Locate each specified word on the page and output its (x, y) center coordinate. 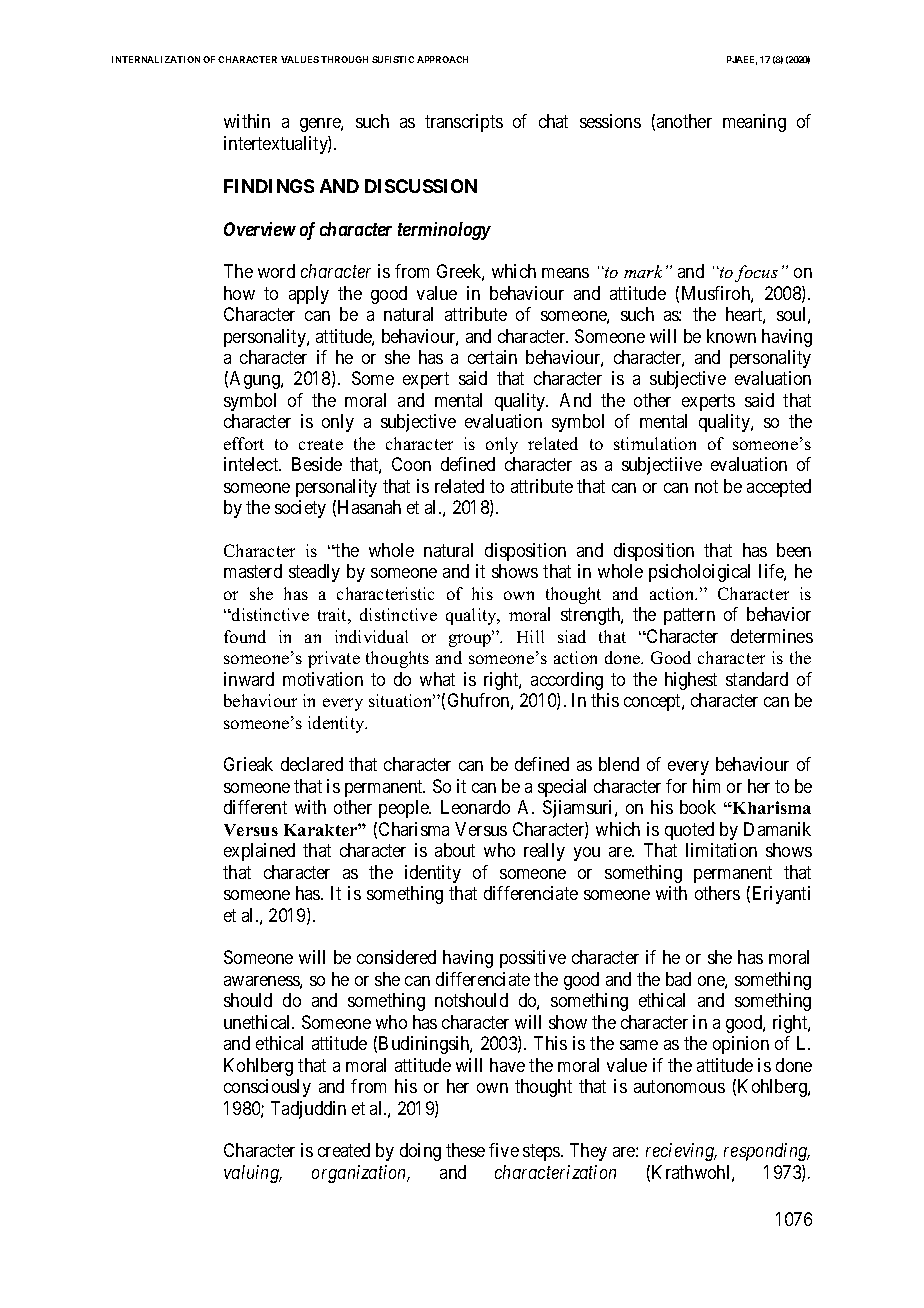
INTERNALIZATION (156, 59)
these (465, 1150)
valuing (252, 1174)
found (245, 636)
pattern (689, 617)
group (471, 639)
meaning (754, 123)
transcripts (464, 123)
